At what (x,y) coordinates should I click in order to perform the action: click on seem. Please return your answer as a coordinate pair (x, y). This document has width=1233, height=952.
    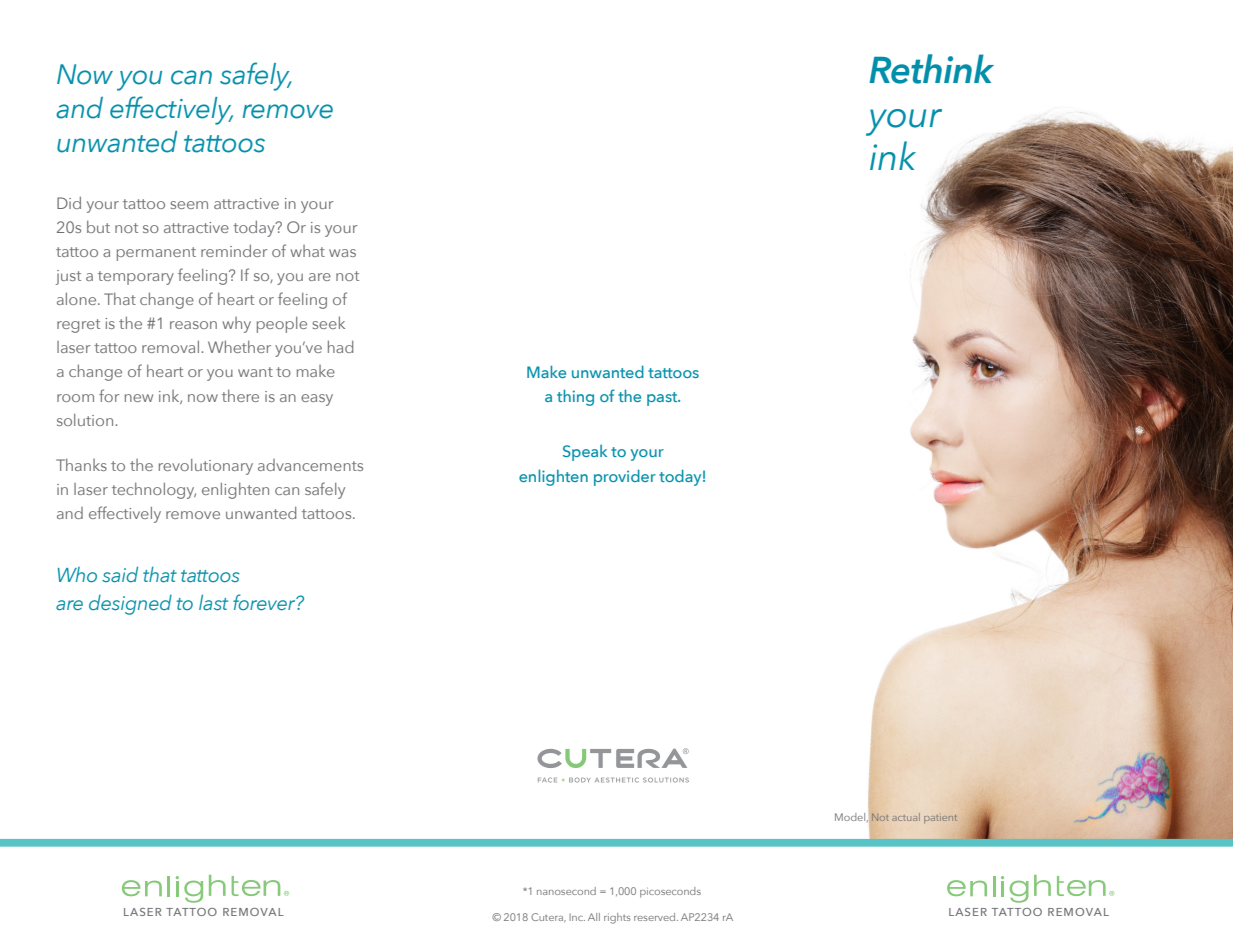
    Looking at the image, I should click on (189, 205).
